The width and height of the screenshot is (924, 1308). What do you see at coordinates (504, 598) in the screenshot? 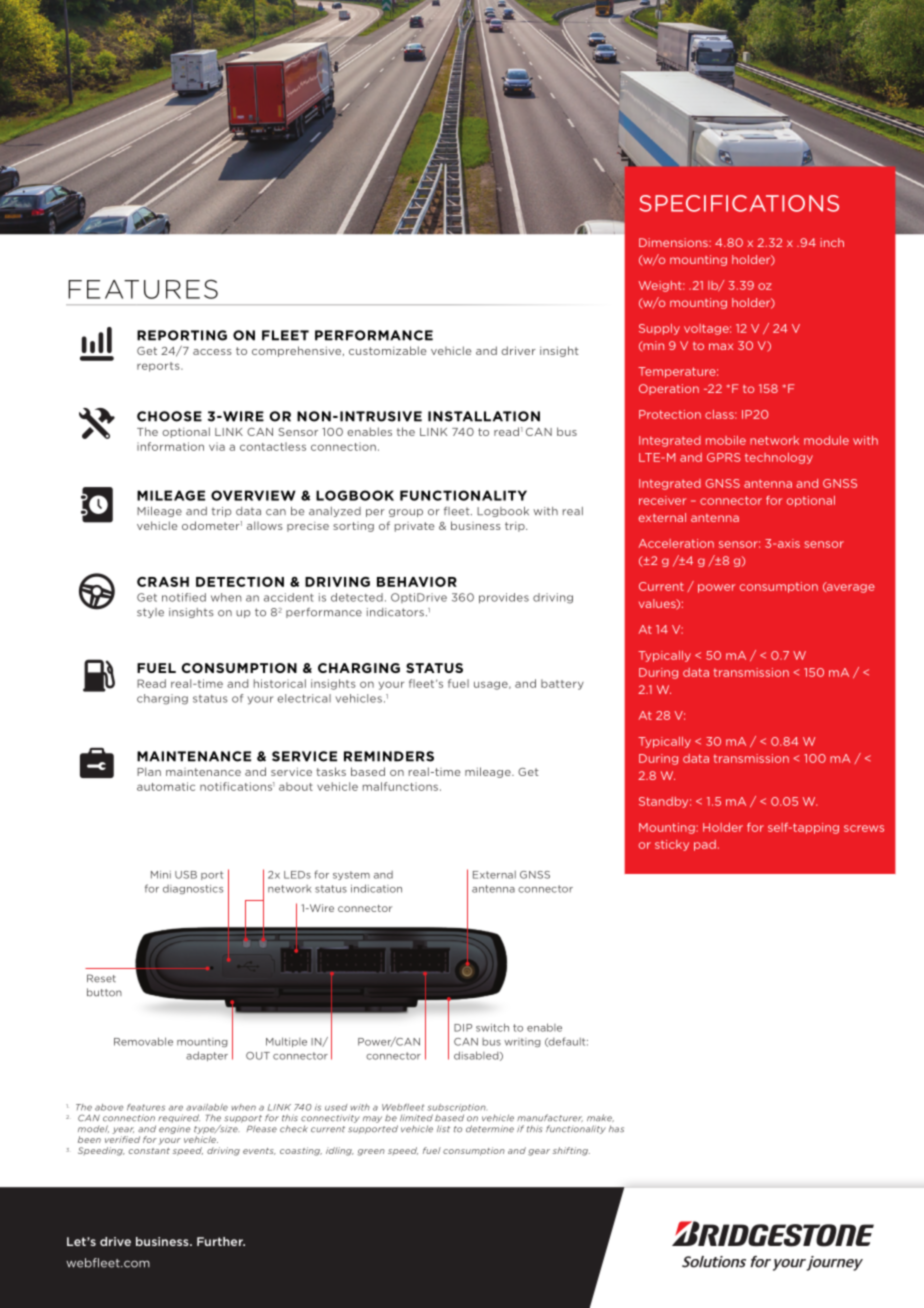
I see `provides` at bounding box center [504, 598].
